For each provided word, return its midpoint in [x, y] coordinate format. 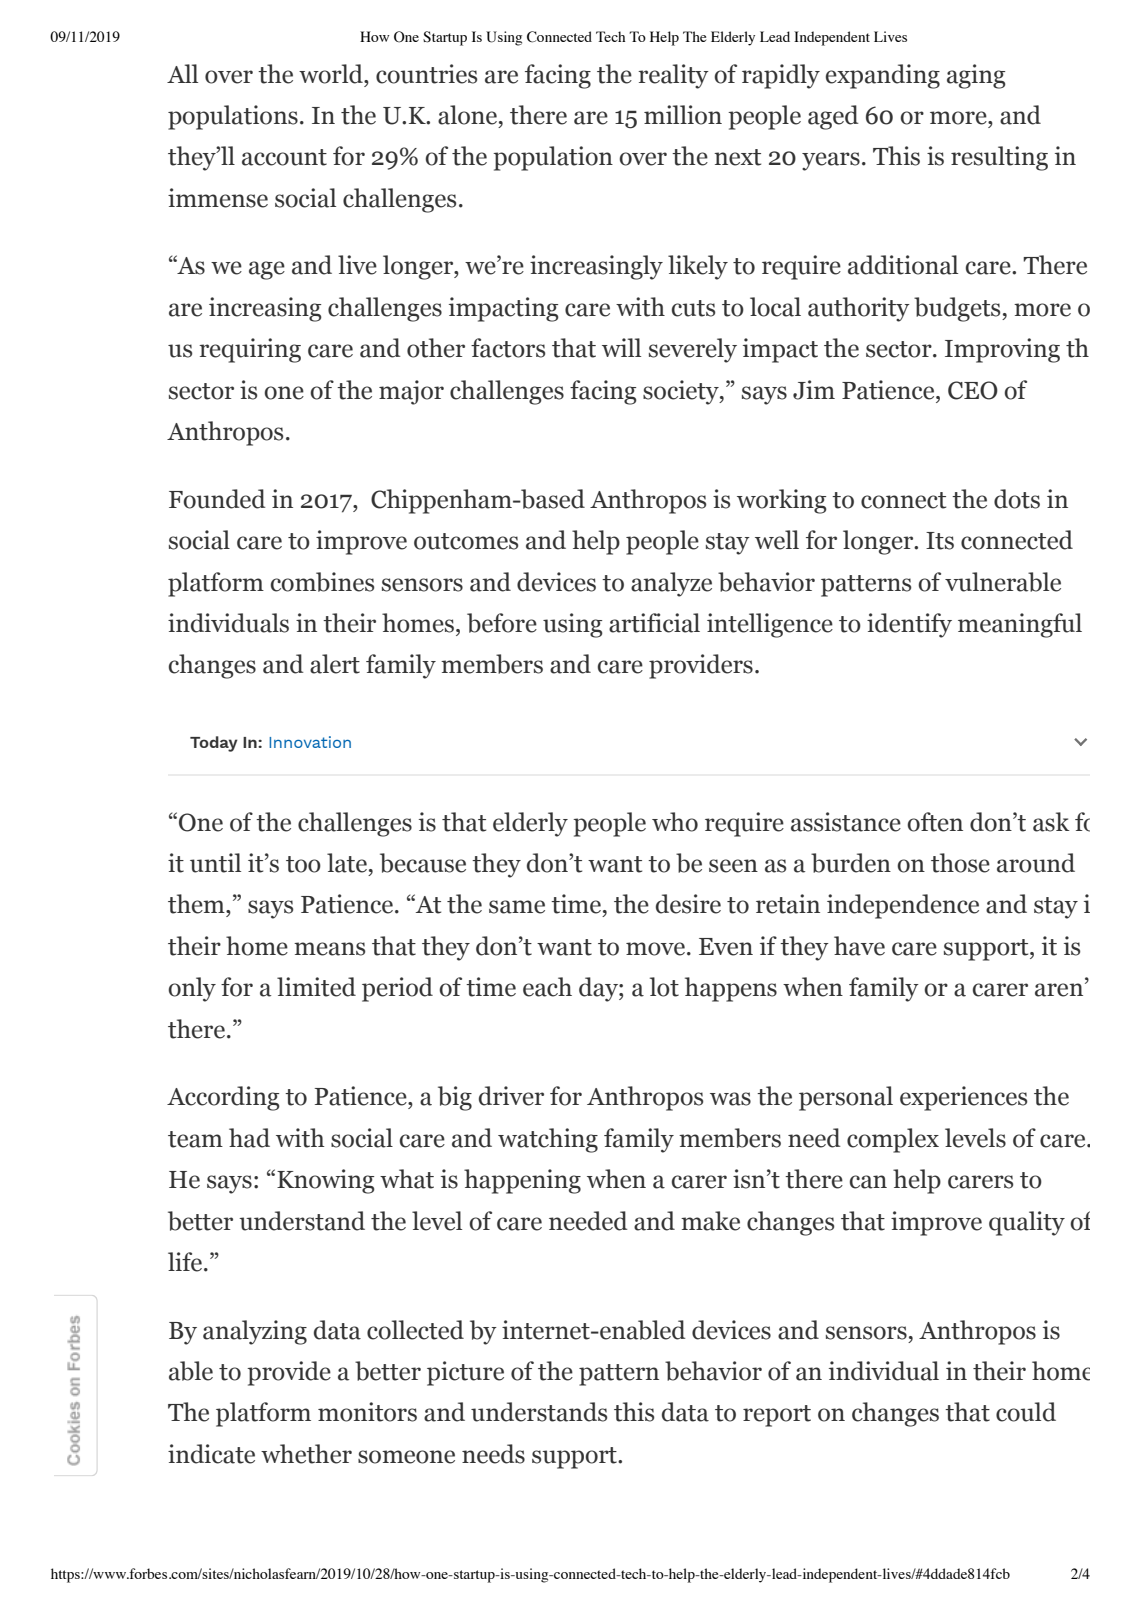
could [1026, 1412]
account [284, 157]
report [777, 1416]
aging [976, 76]
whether [306, 1454]
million [683, 115]
